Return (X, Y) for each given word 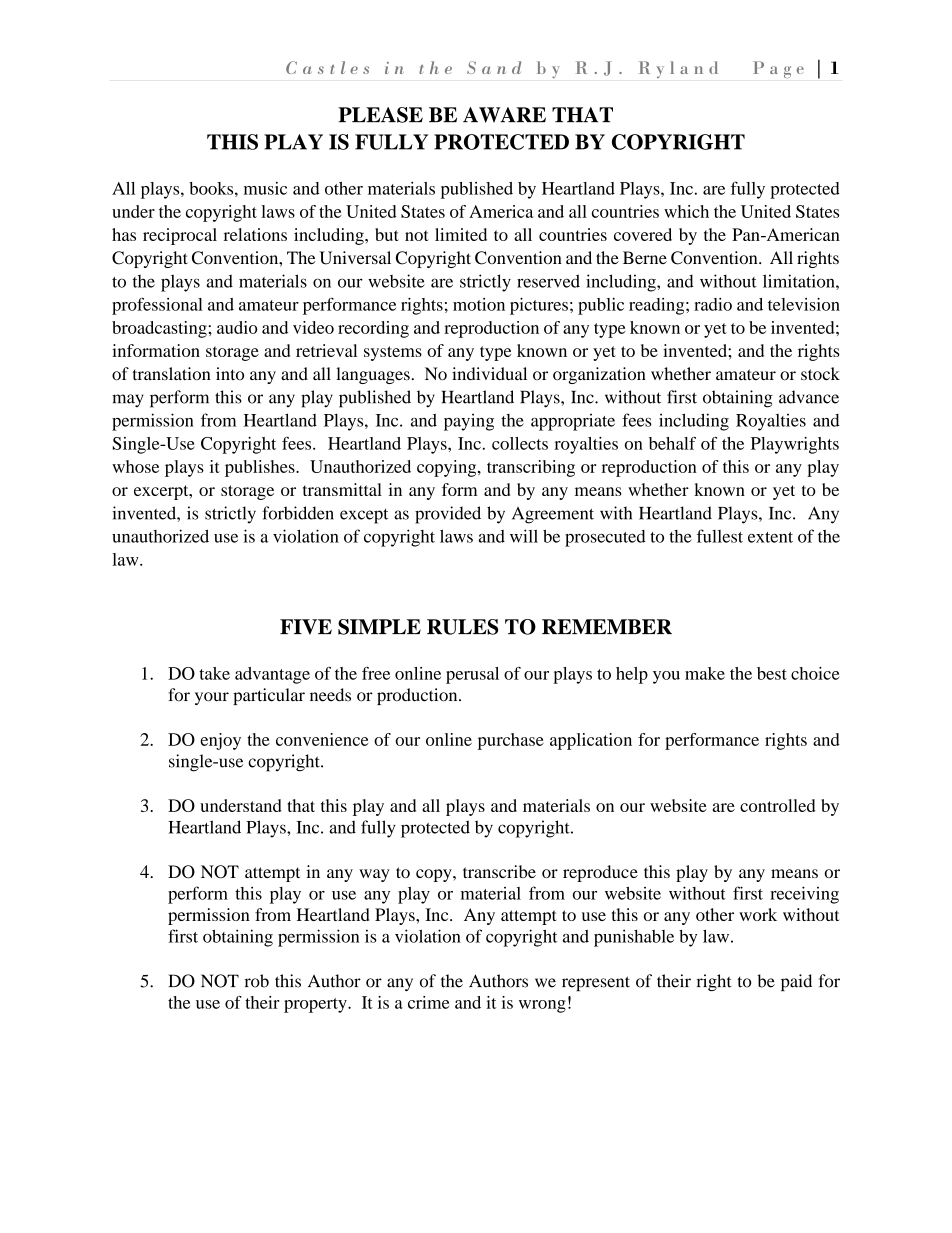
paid (796, 982)
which (686, 211)
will (524, 536)
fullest (720, 536)
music (265, 188)
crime (428, 1002)
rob (257, 981)
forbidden (298, 513)
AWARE (504, 115)
